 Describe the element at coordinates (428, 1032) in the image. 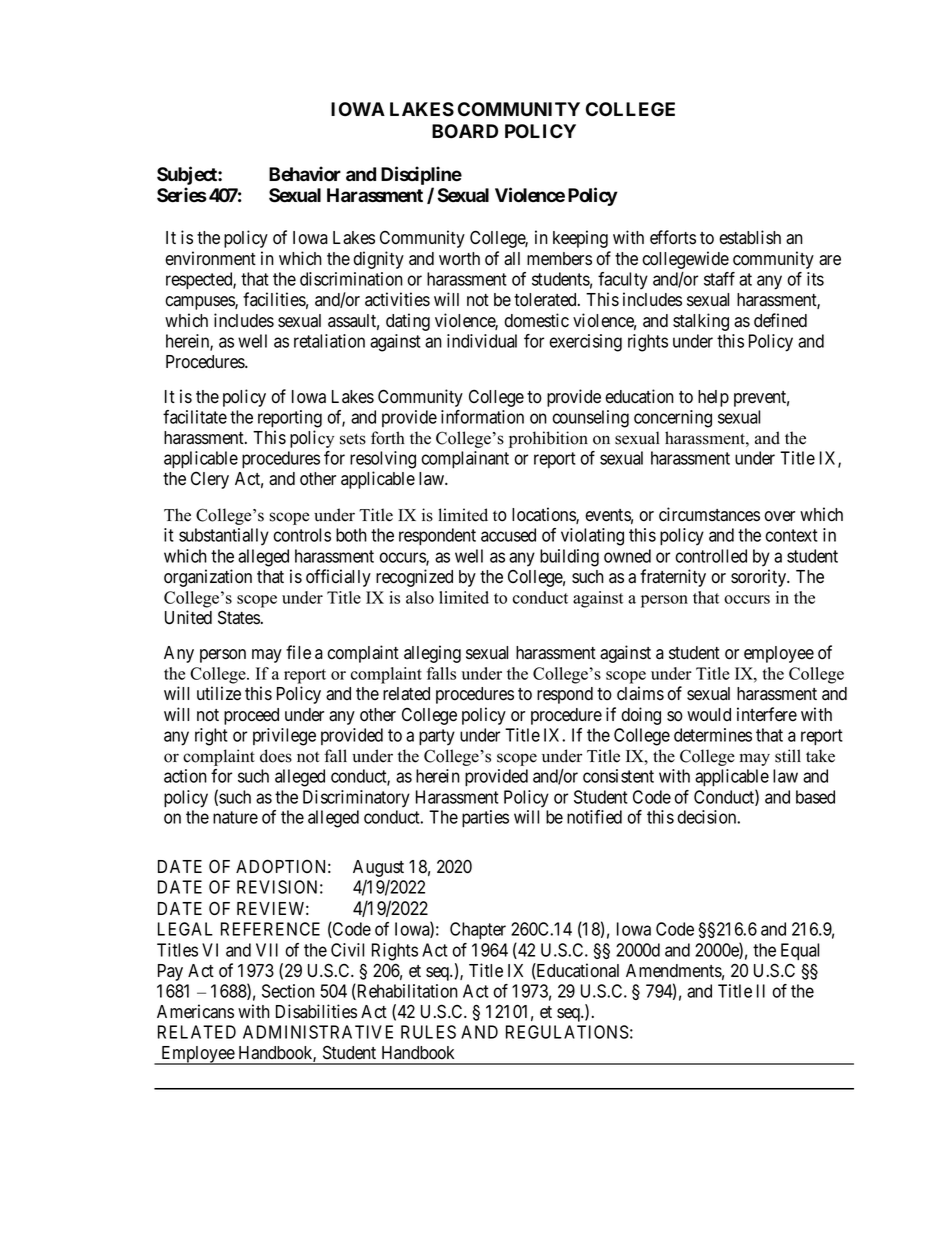

I see `RULES` at that location.
